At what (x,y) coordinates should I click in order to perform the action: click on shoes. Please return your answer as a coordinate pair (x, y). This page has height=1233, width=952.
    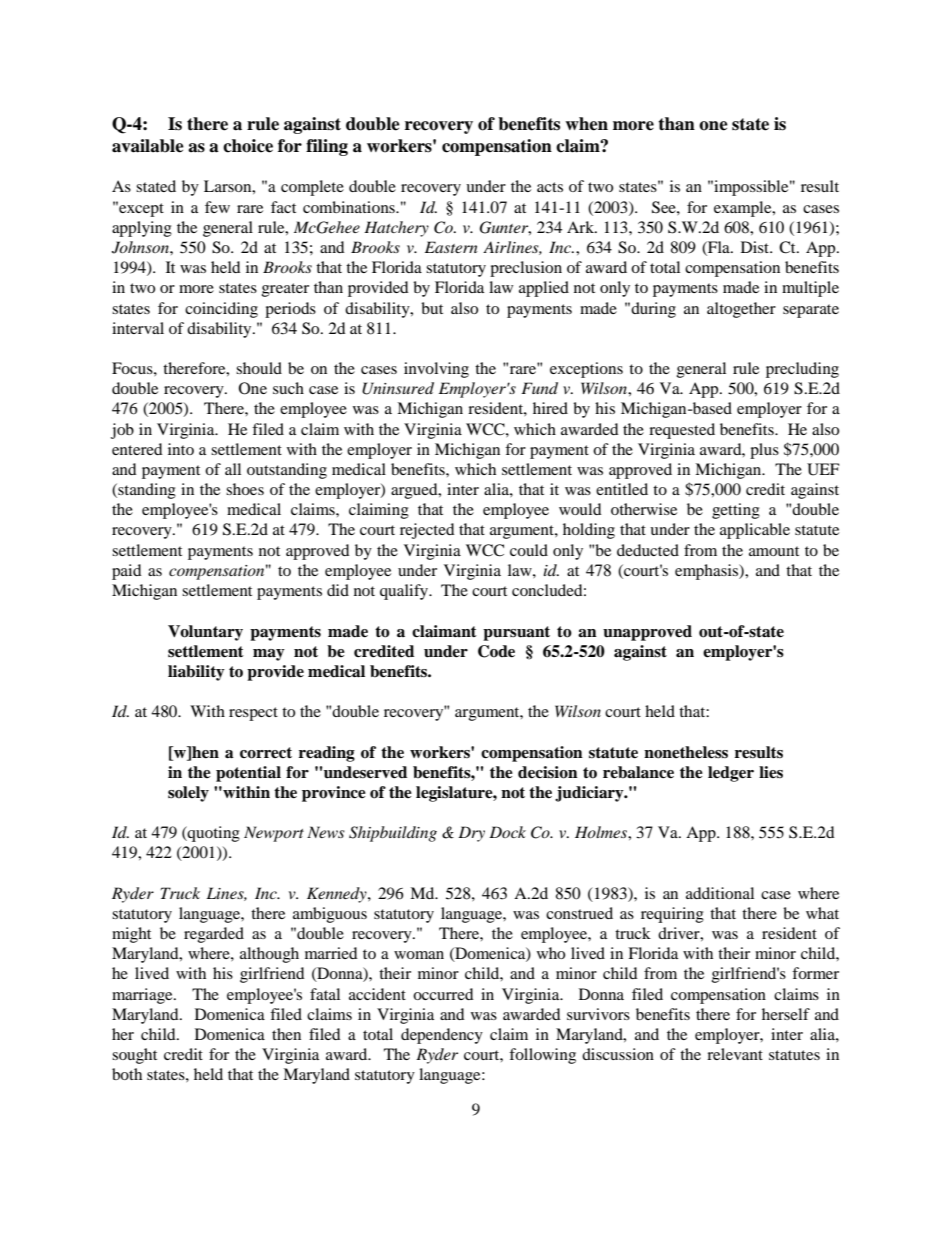
    Looking at the image, I should click on (245, 489).
